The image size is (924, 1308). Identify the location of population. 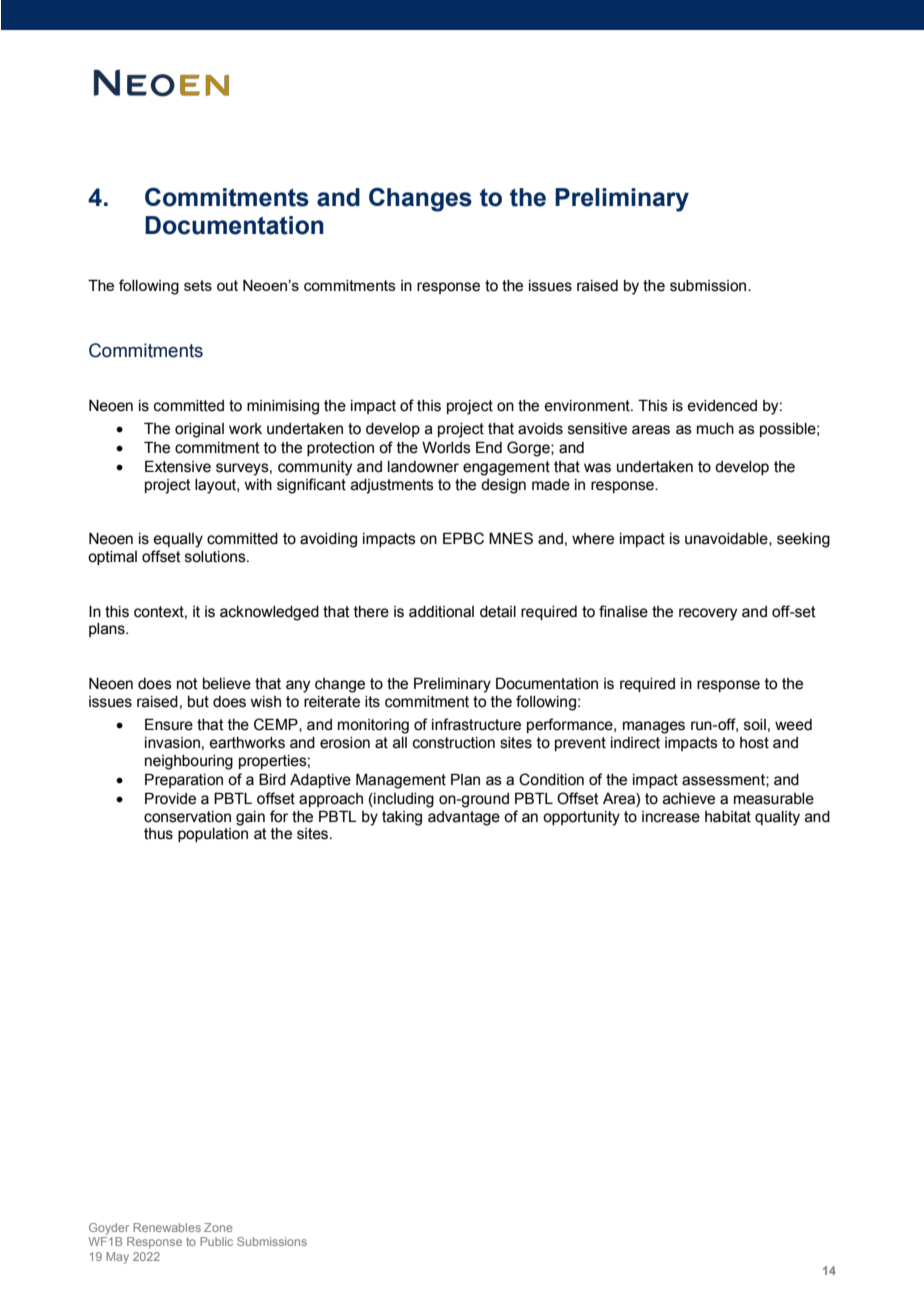
(213, 835).
